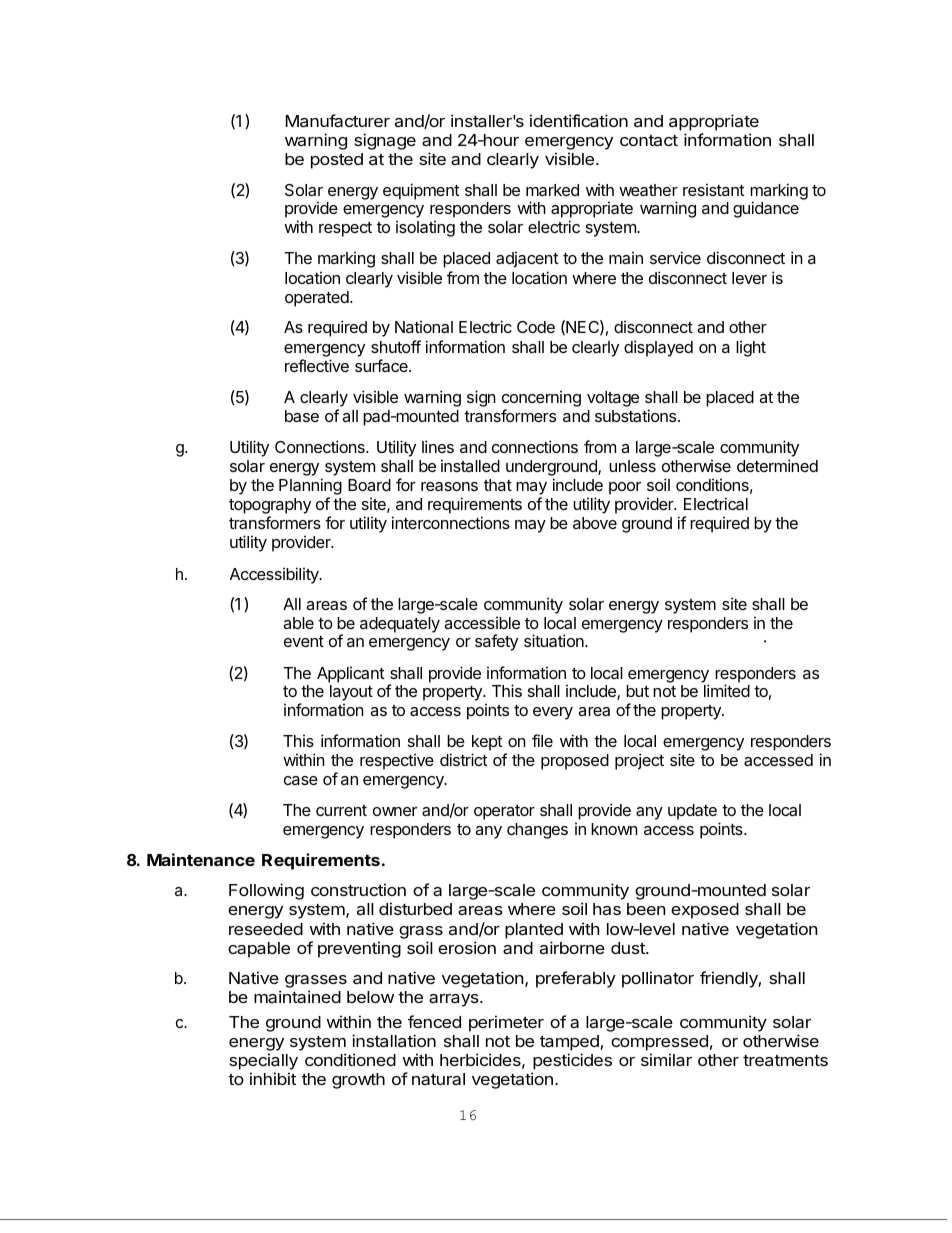 This screenshot has height=1233, width=952. Describe the element at coordinates (552, 190) in the screenshot. I see `marked` at that location.
